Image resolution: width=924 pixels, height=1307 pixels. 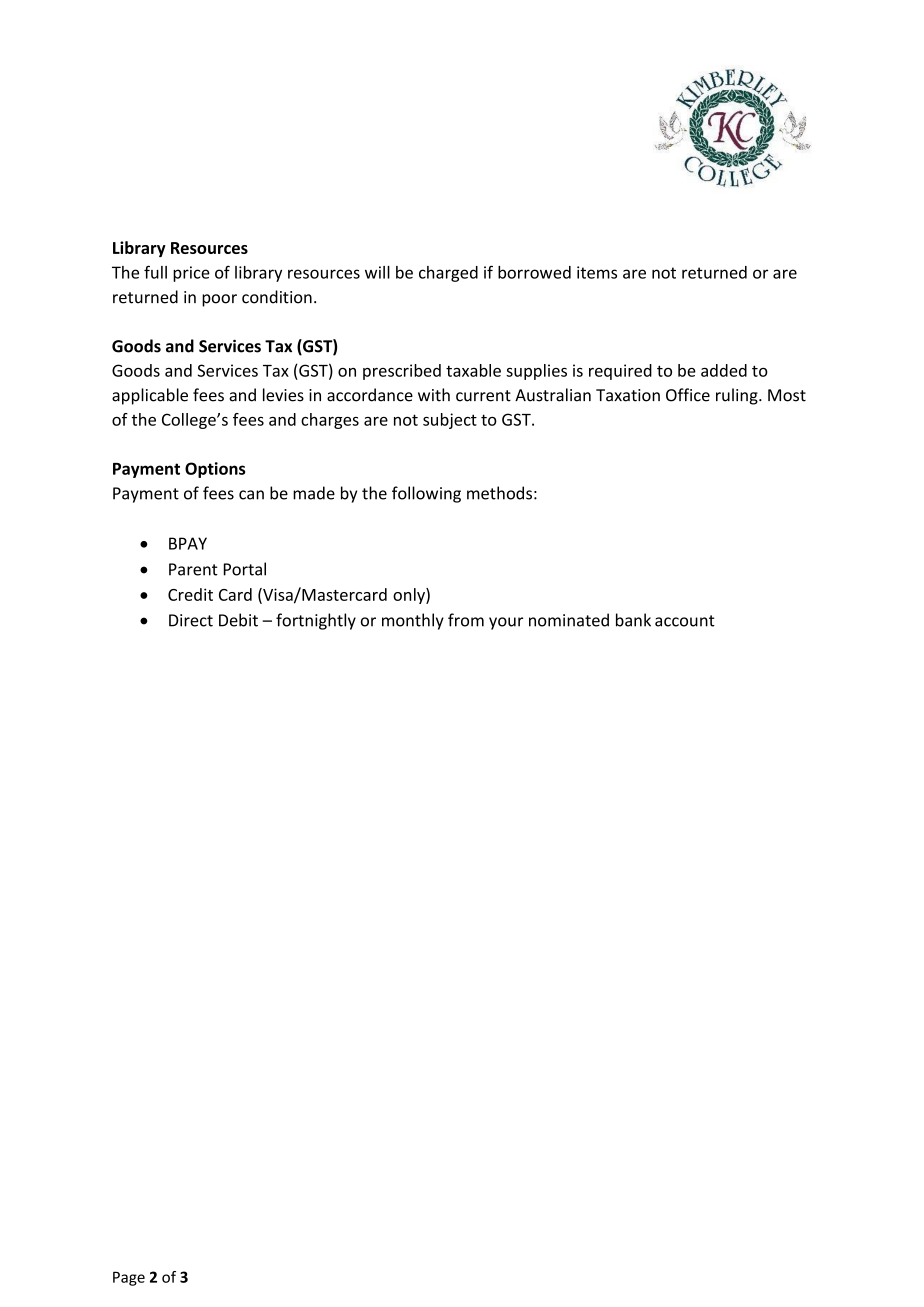 What do you see at coordinates (506, 623) in the screenshot?
I see `your` at bounding box center [506, 623].
